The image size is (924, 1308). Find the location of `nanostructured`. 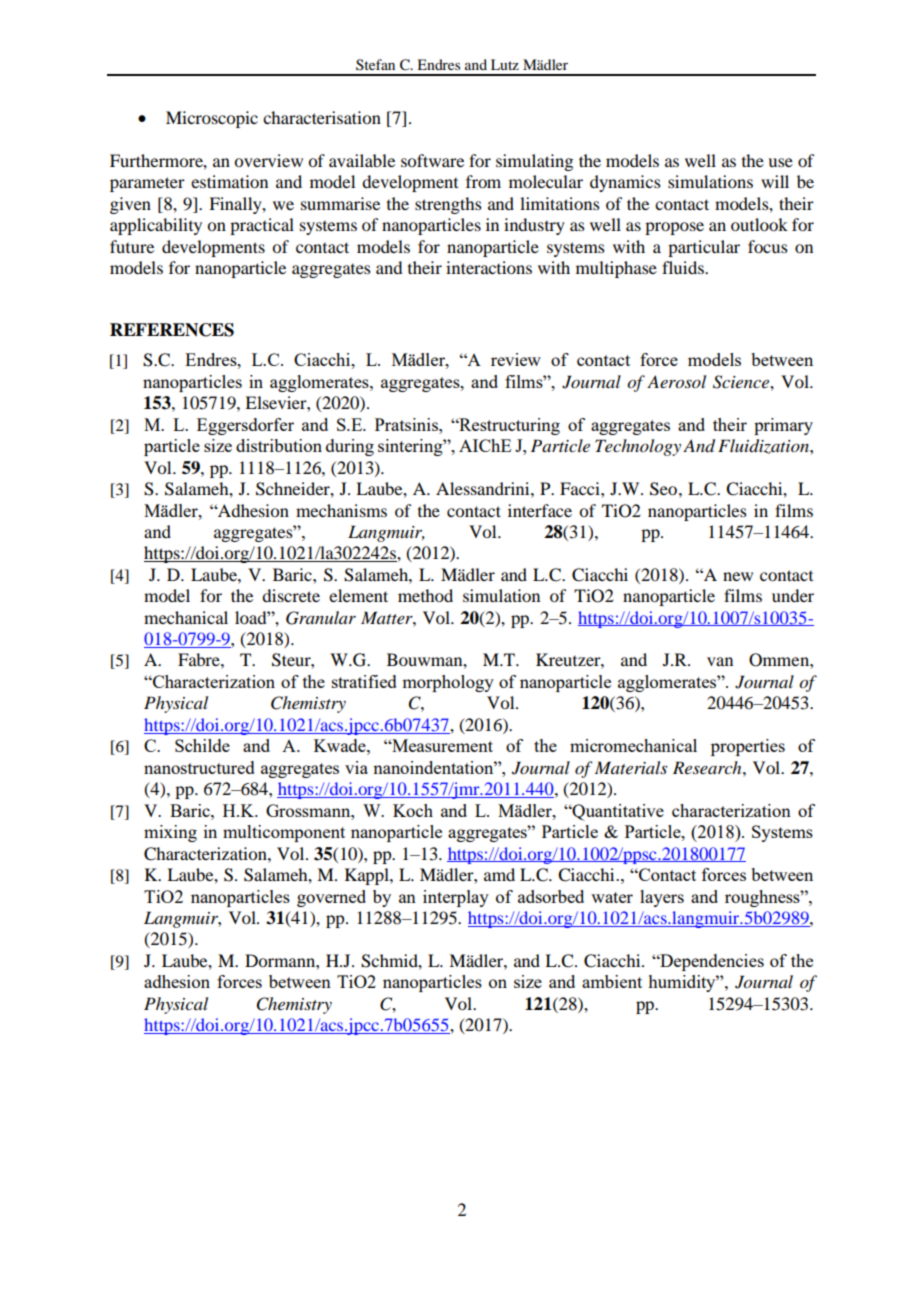

nanostructured is located at coordinates (199, 767).
